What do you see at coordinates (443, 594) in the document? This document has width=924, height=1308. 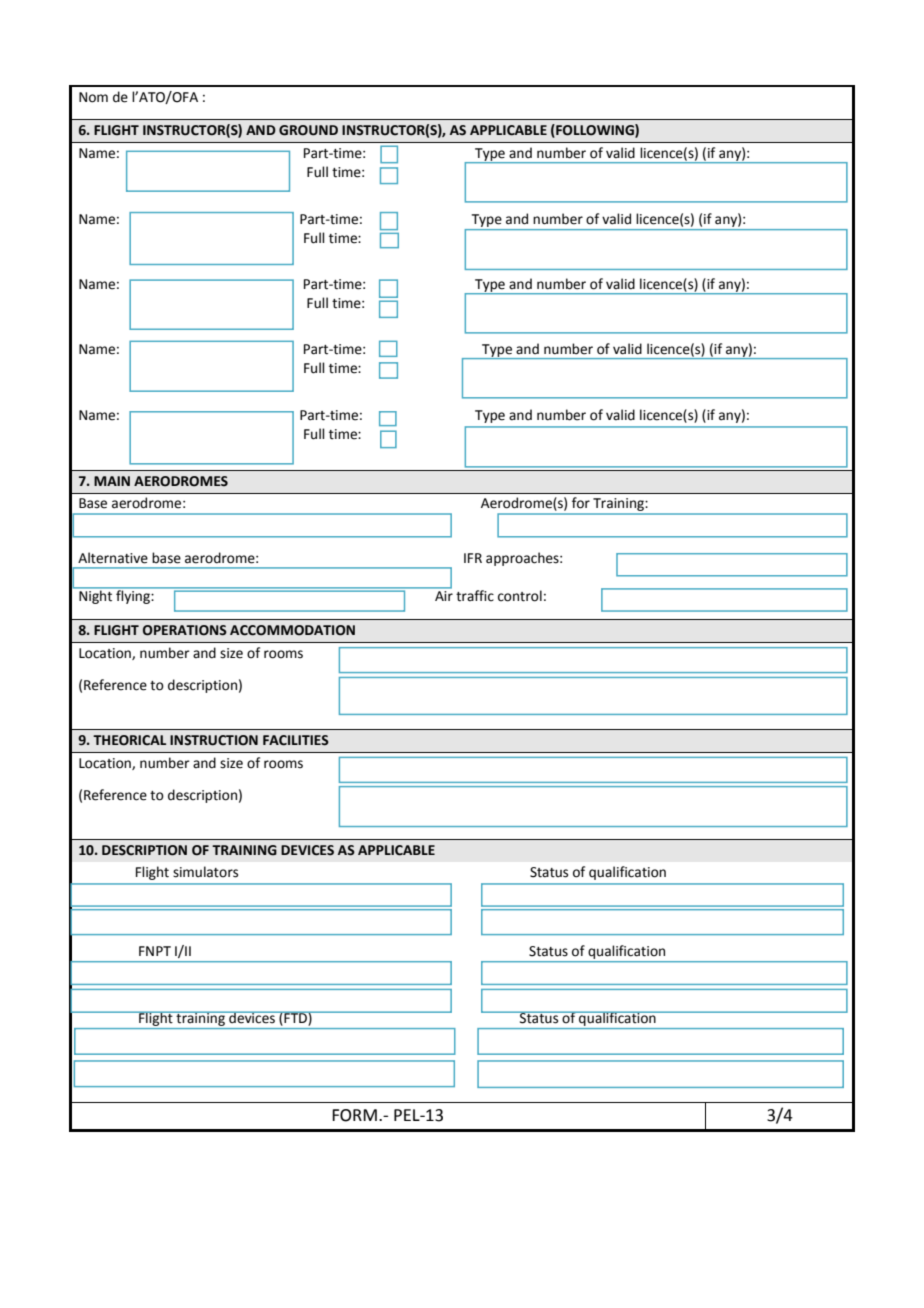 I see `Air` at bounding box center [443, 594].
